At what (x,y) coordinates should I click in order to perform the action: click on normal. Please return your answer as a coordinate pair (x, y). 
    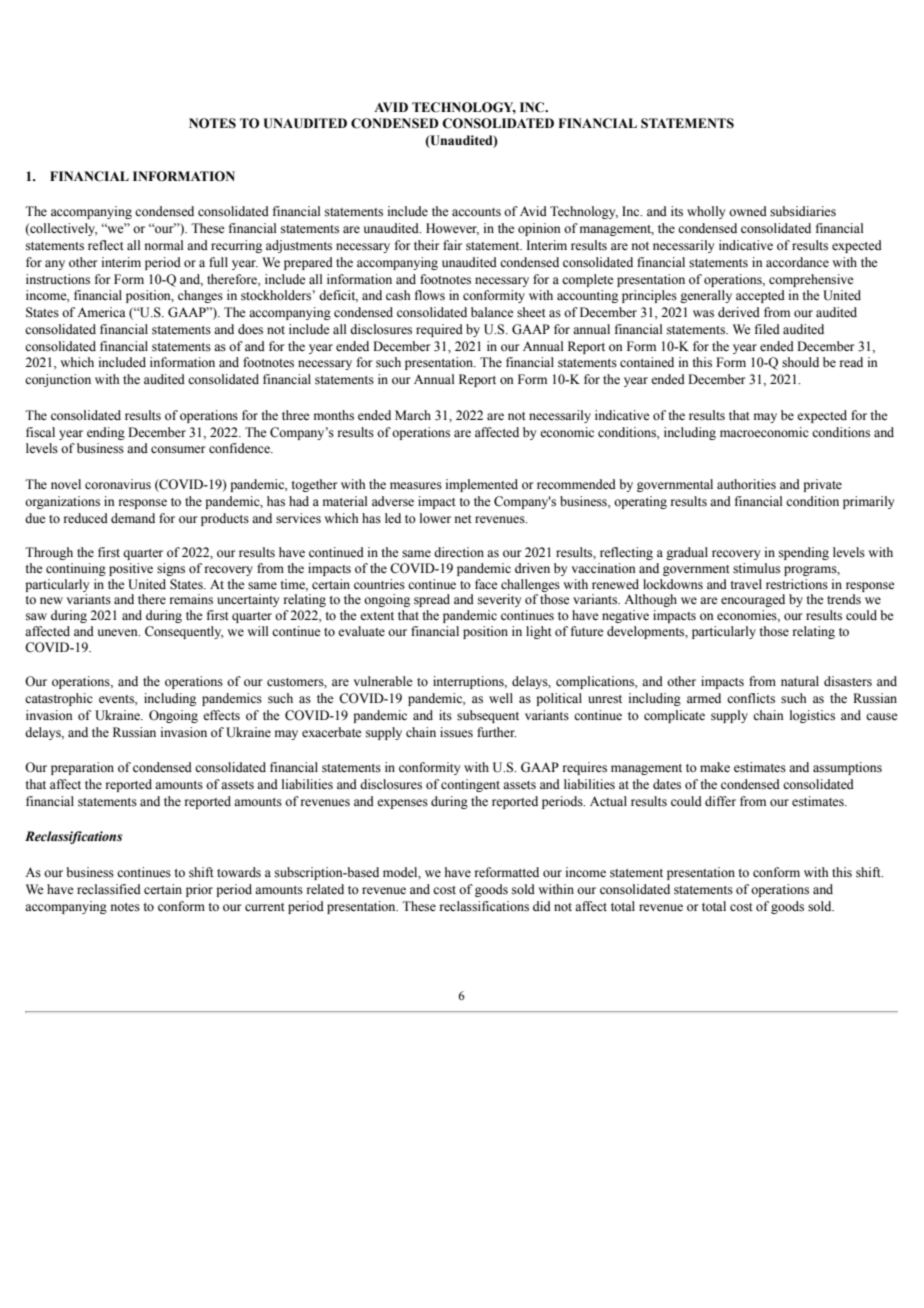
    Looking at the image, I should click on (164, 245).
